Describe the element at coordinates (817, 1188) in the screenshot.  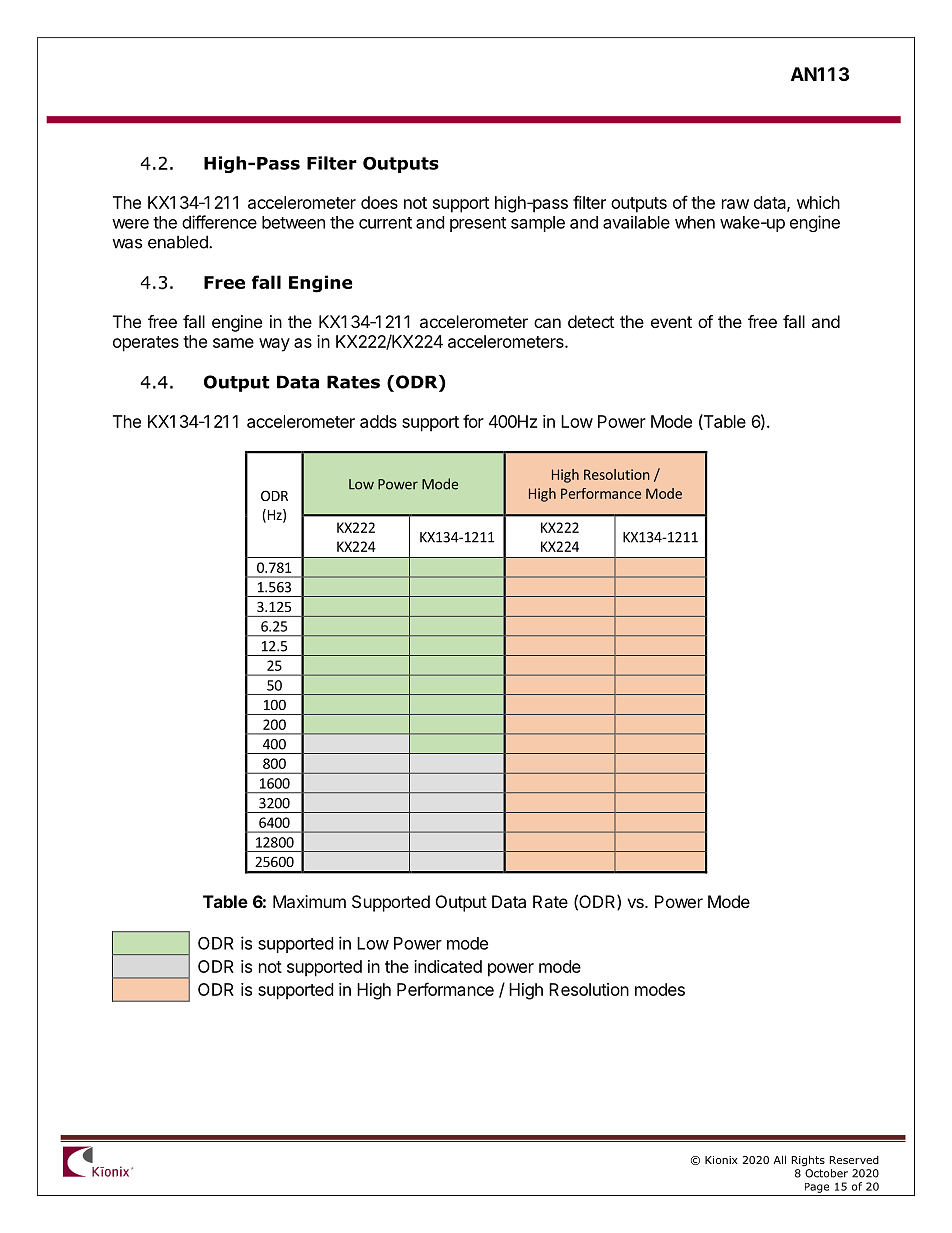
I see `Page` at that location.
